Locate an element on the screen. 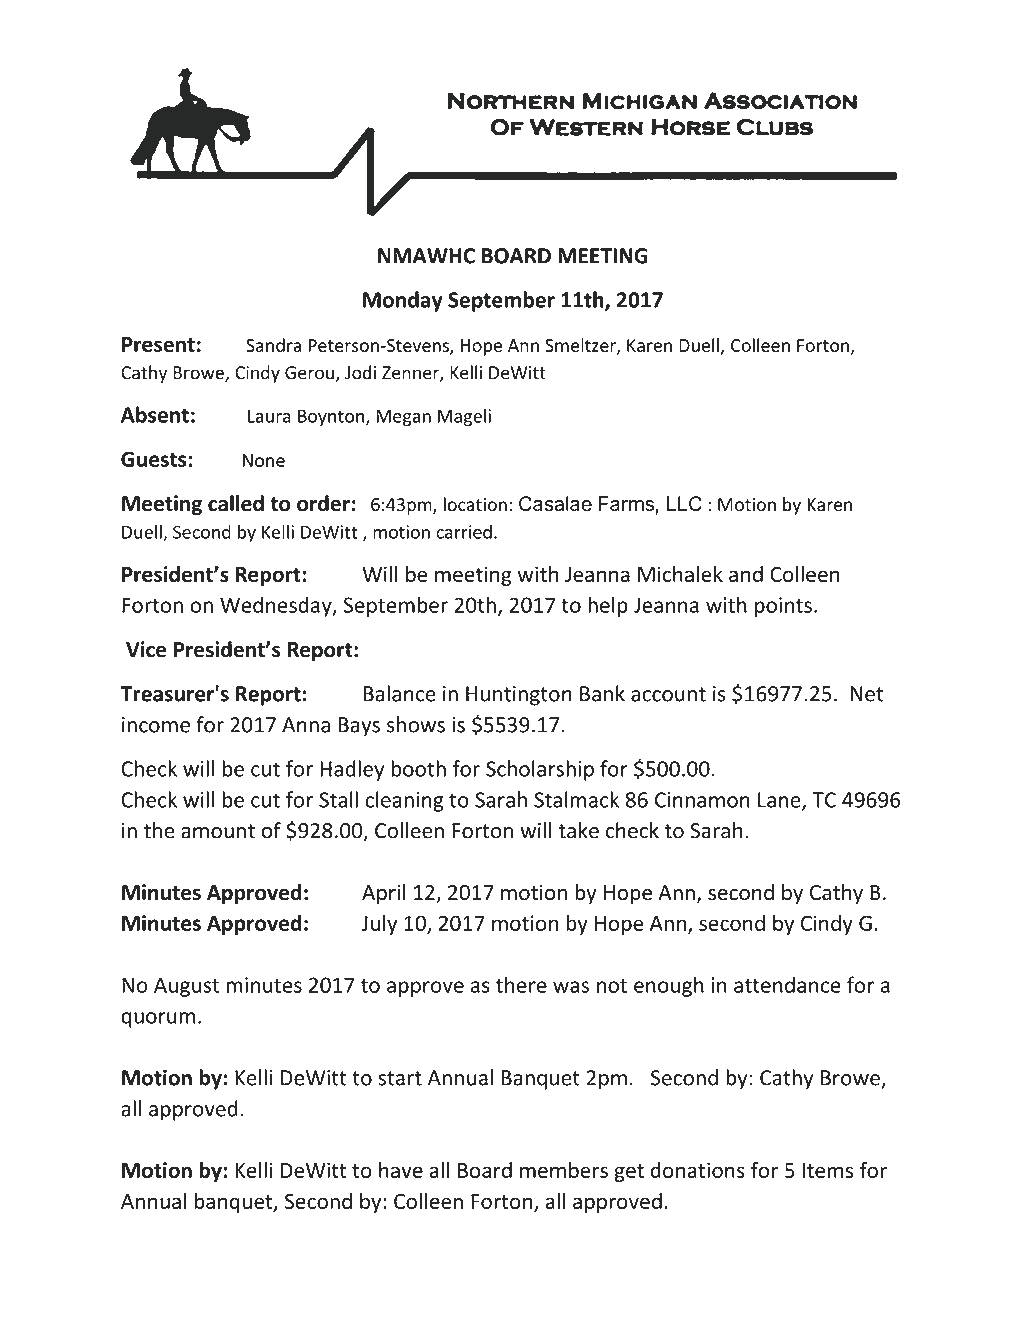 The image size is (1025, 1326). Sandra is located at coordinates (273, 345).
